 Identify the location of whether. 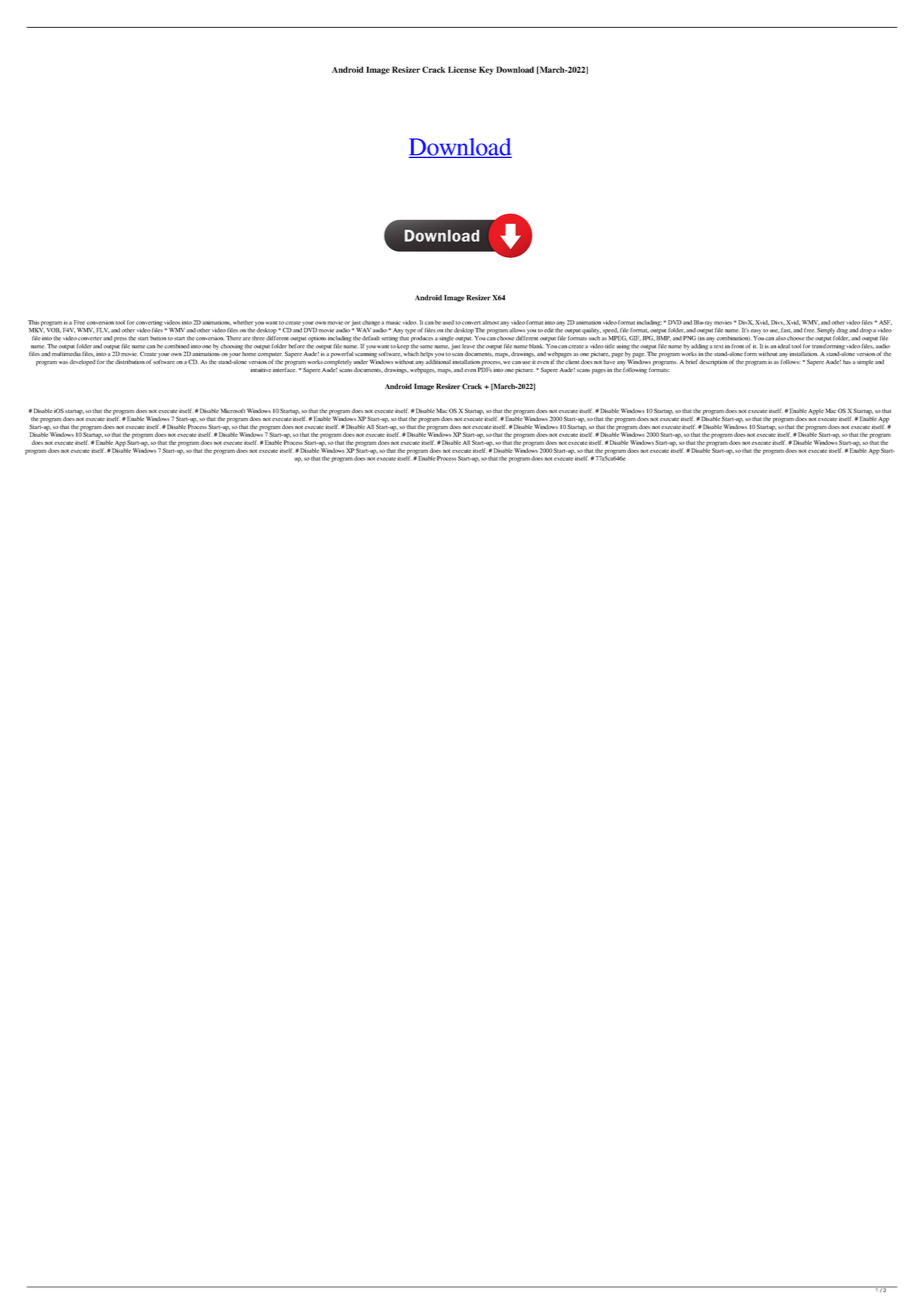
(243, 322).
